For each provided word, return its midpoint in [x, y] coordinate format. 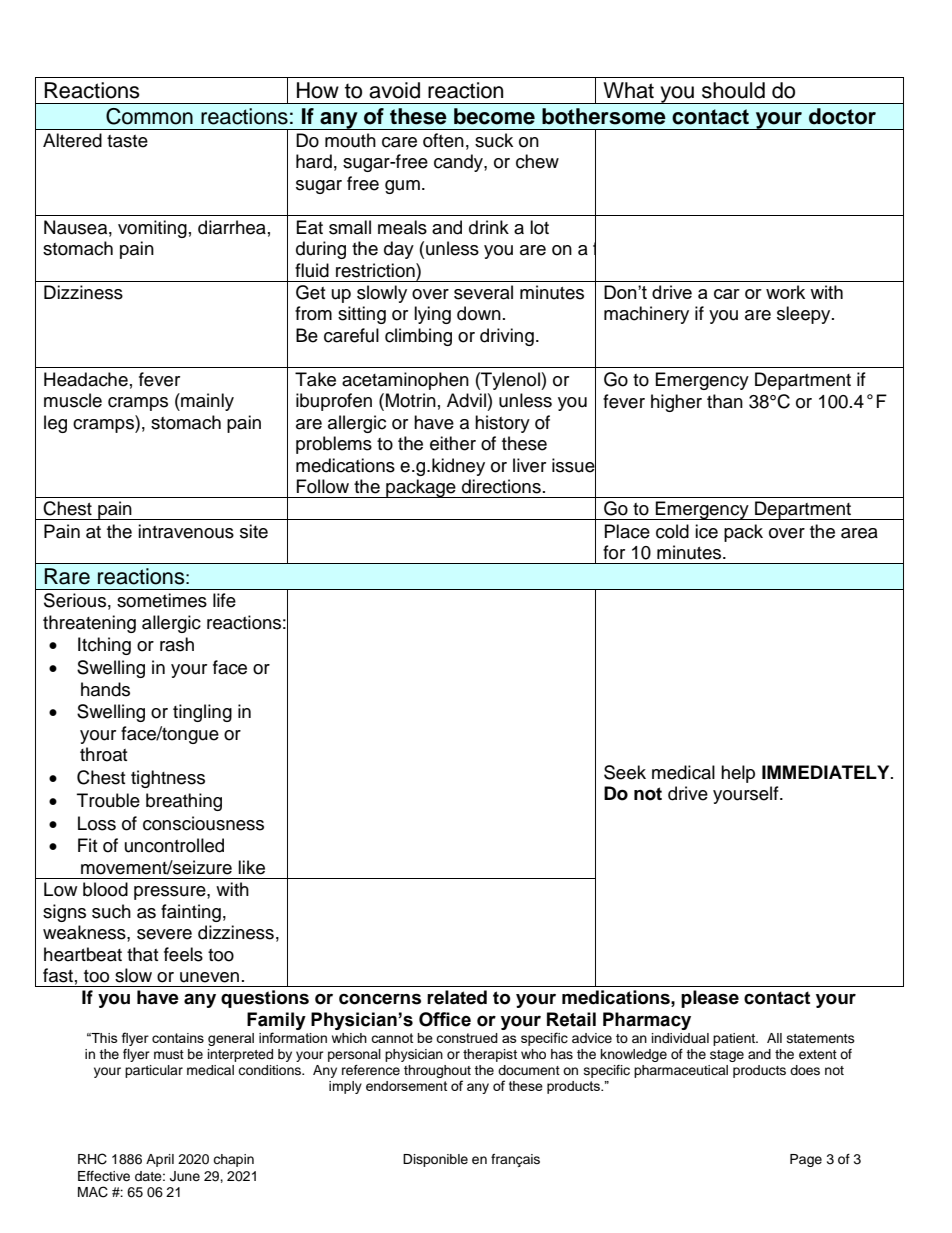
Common [149, 116]
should [733, 90]
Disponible [435, 1160]
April [160, 1160]
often [443, 140]
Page [806, 1160]
